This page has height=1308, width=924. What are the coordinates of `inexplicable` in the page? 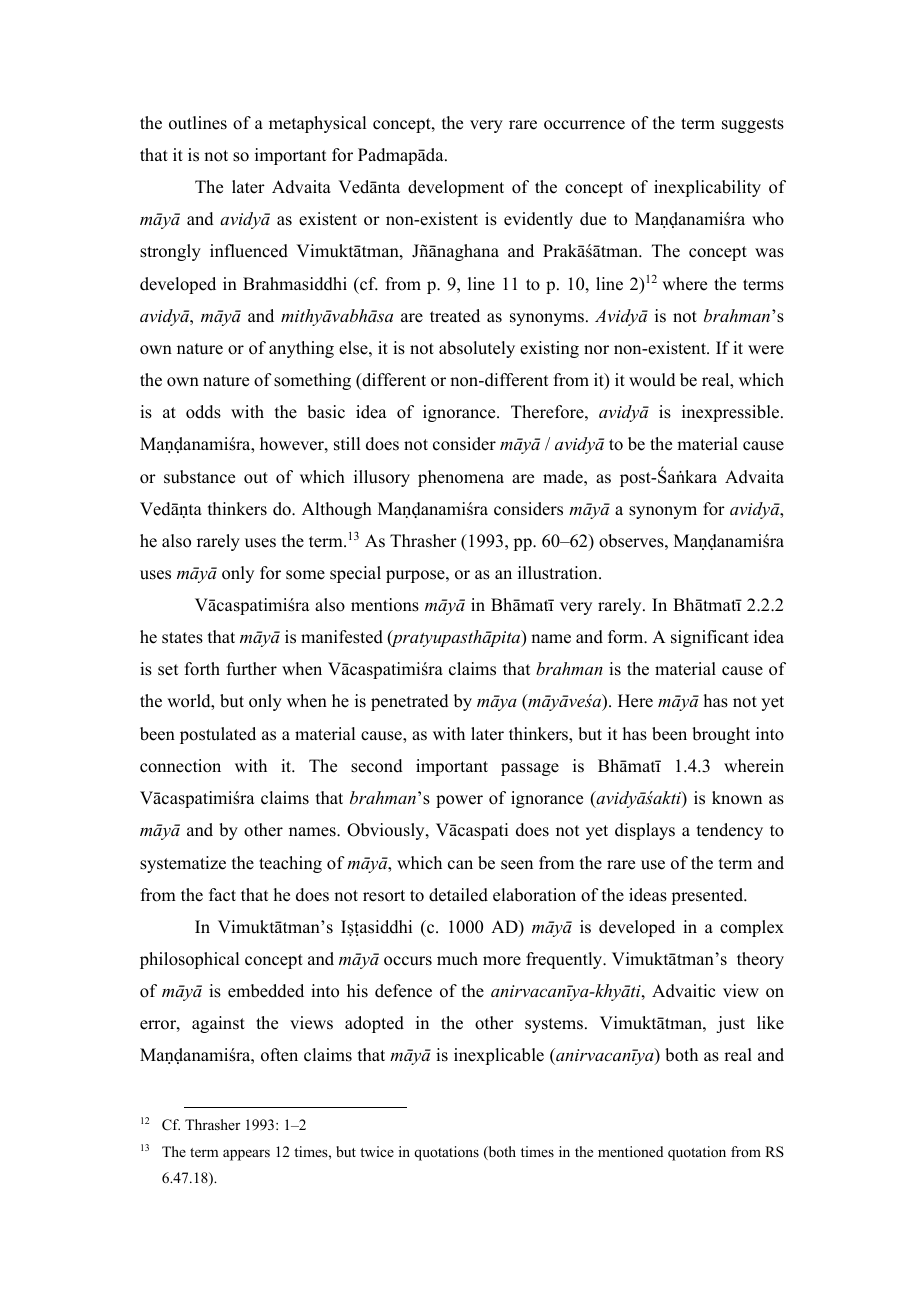 It's located at (499, 1056).
